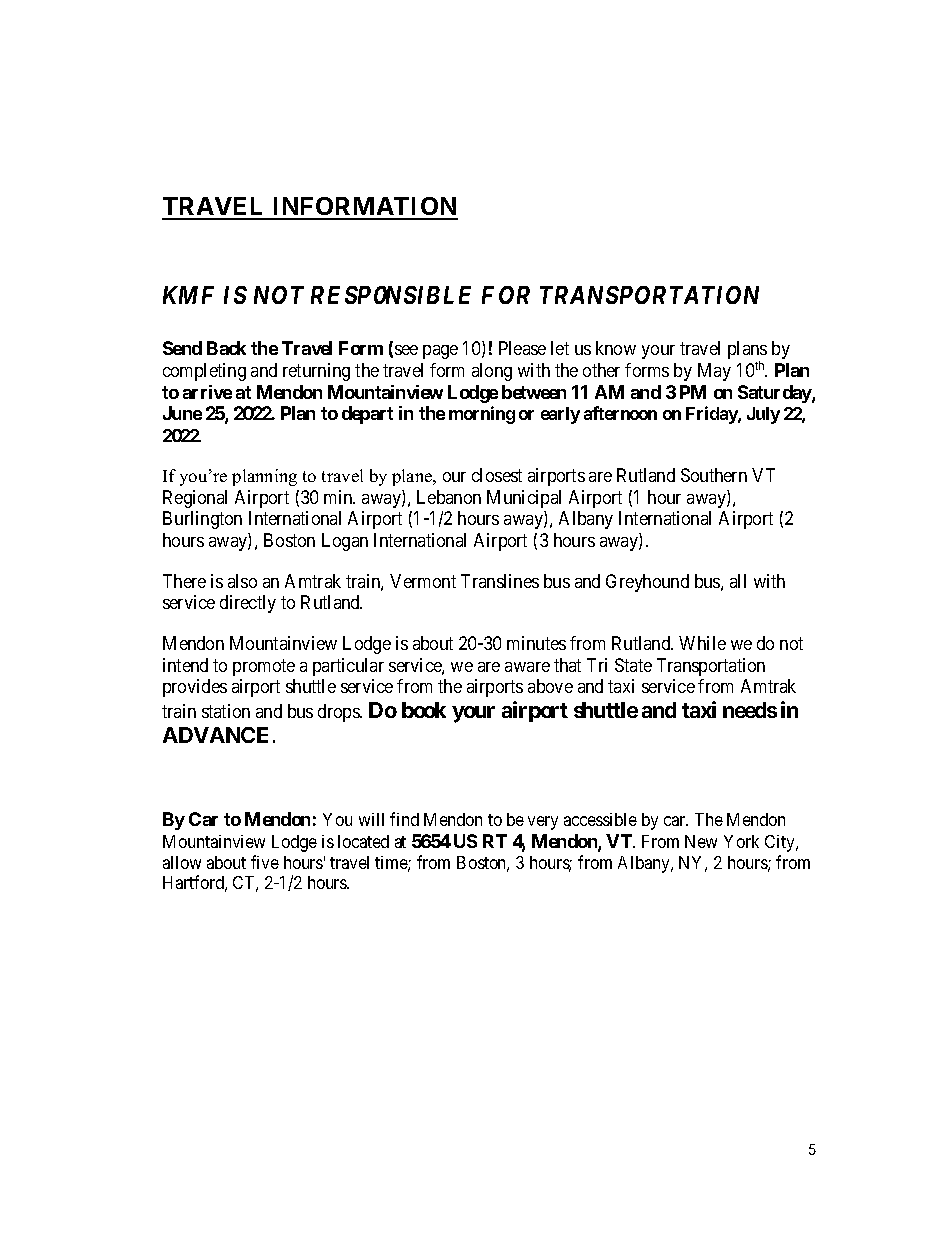 Image resolution: width=952 pixels, height=1233 pixels. What do you see at coordinates (616, 348) in the image?
I see `know` at bounding box center [616, 348].
